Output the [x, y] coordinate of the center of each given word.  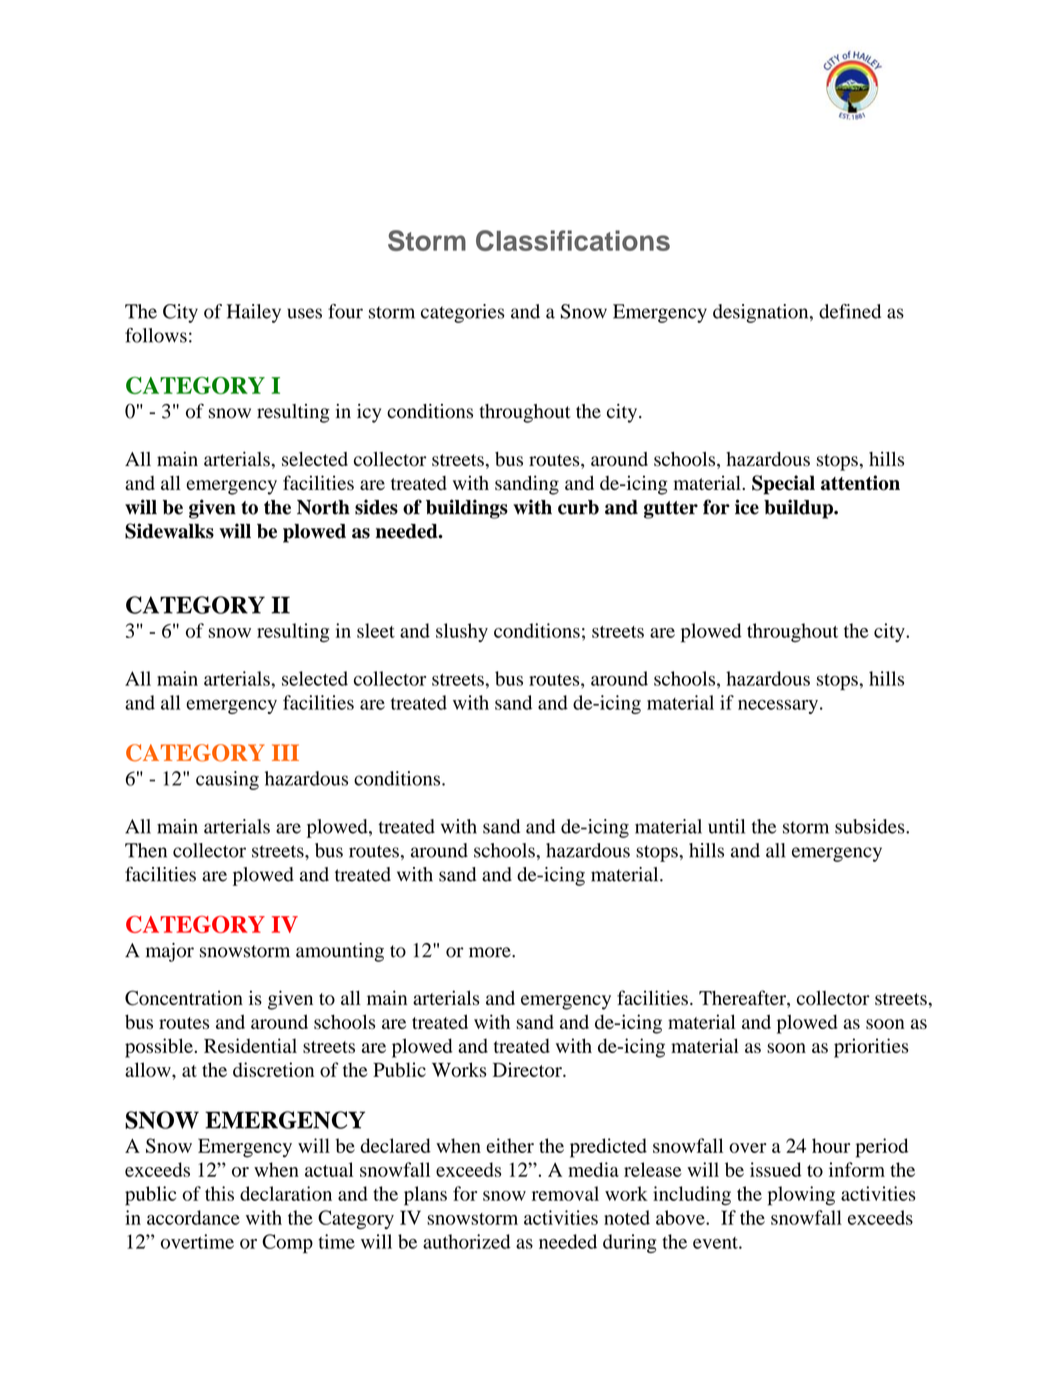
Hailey [254, 313]
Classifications [573, 240]
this [219, 1193]
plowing [801, 1196]
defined [850, 311]
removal [565, 1193]
